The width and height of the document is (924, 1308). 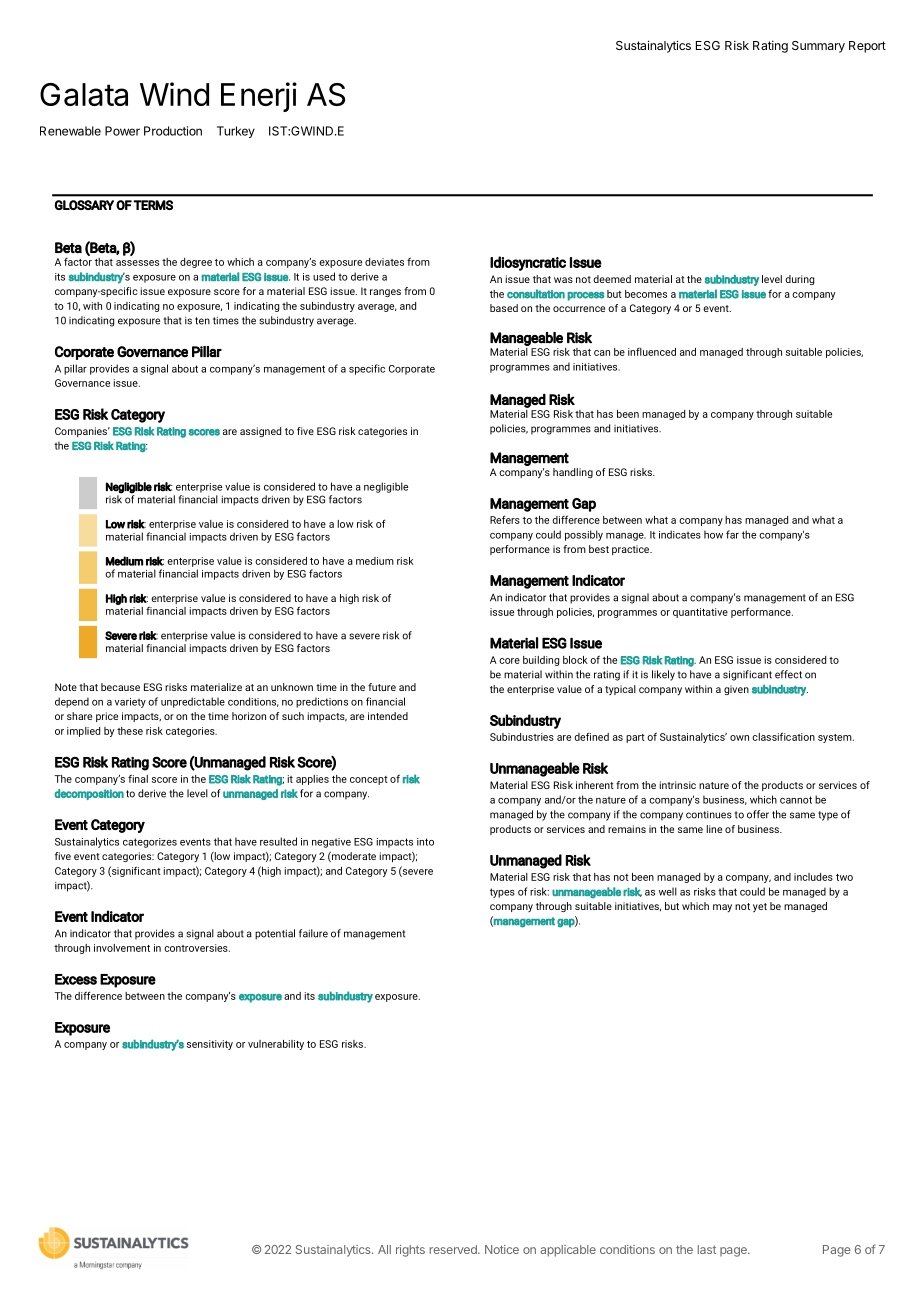 I want to click on assigned, so click(x=260, y=432).
